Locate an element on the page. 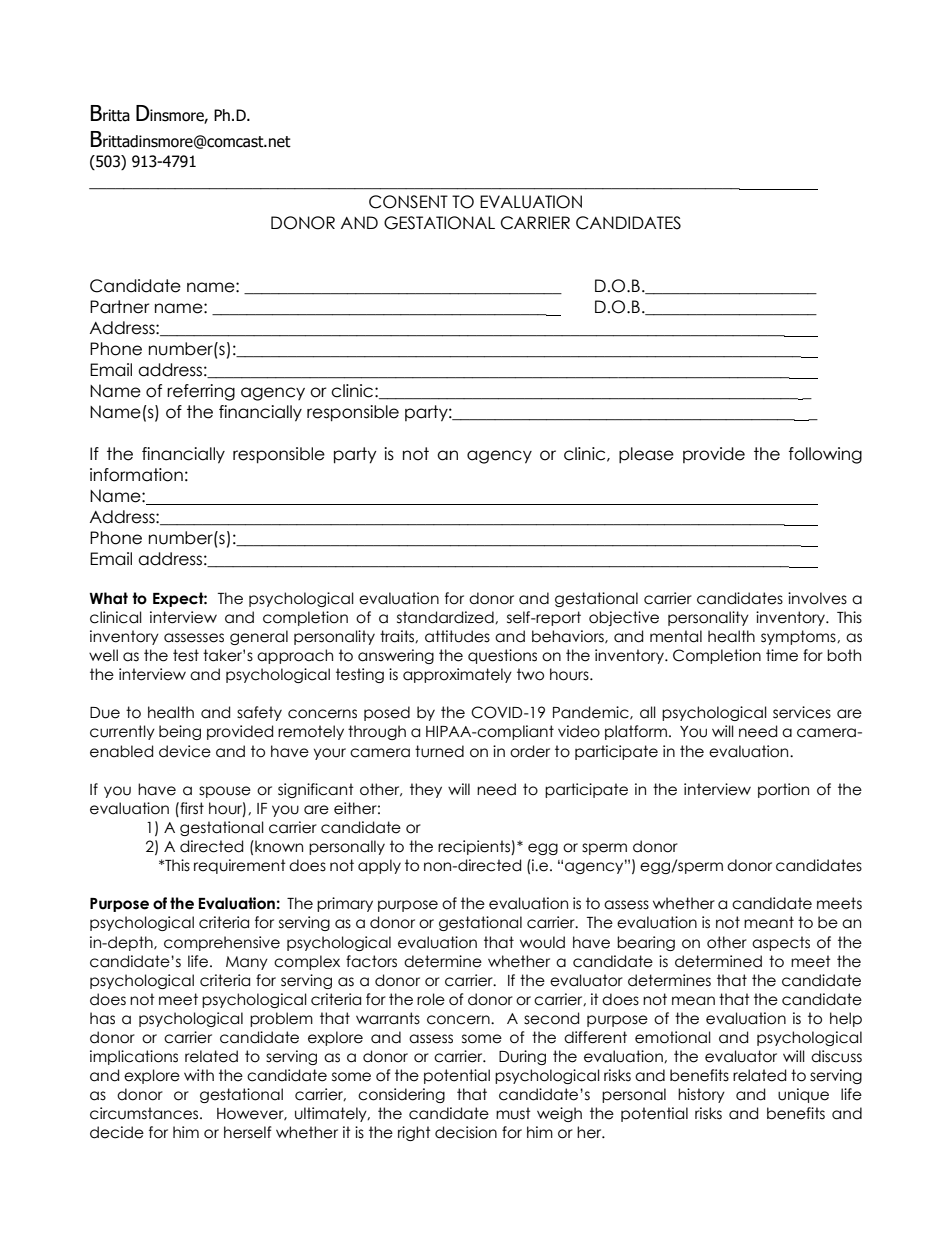  general is located at coordinates (259, 637).
